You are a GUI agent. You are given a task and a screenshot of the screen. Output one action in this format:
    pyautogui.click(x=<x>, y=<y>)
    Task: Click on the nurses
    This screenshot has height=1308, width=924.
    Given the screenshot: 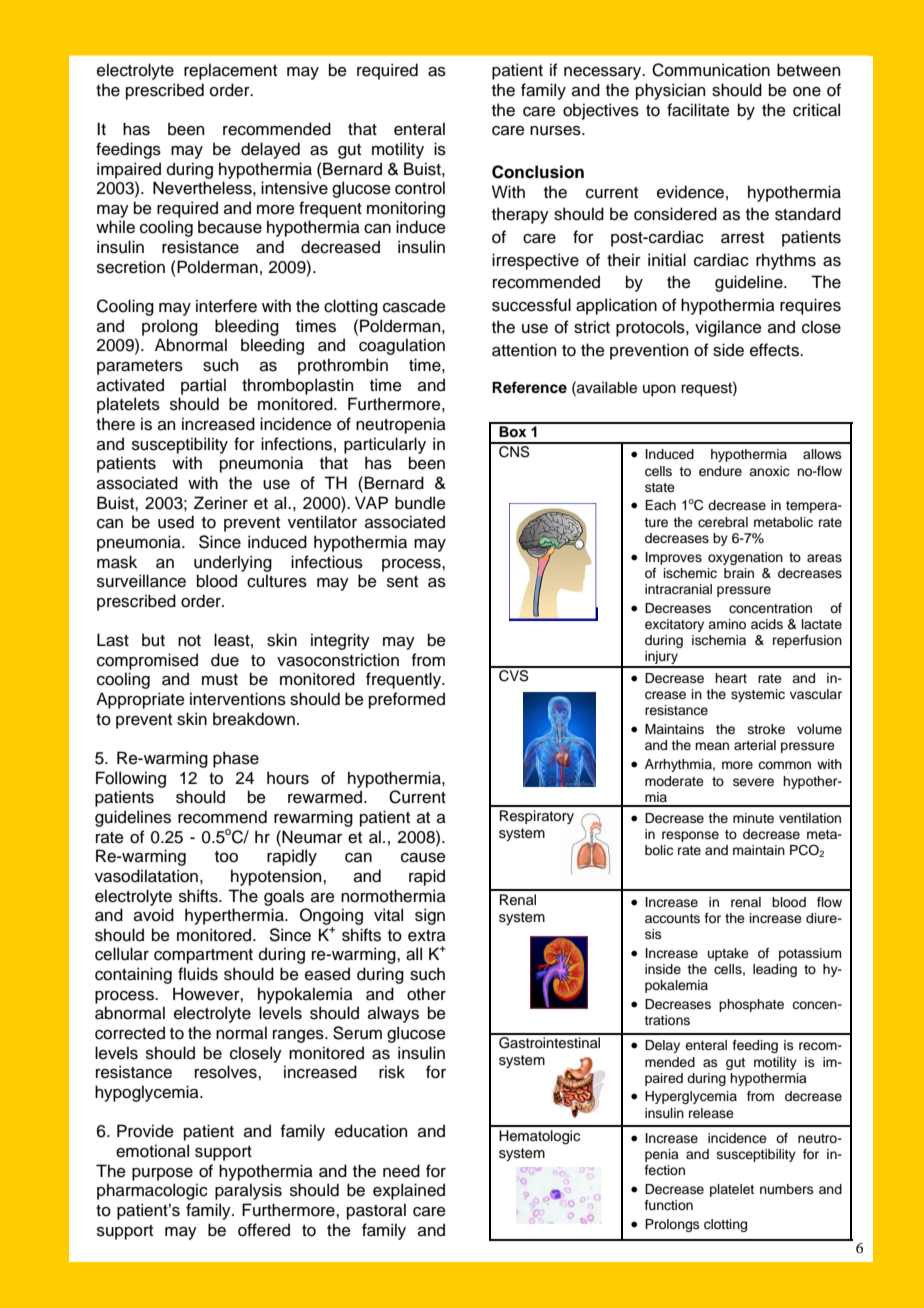 What is the action you would take?
    pyautogui.click(x=556, y=131)
